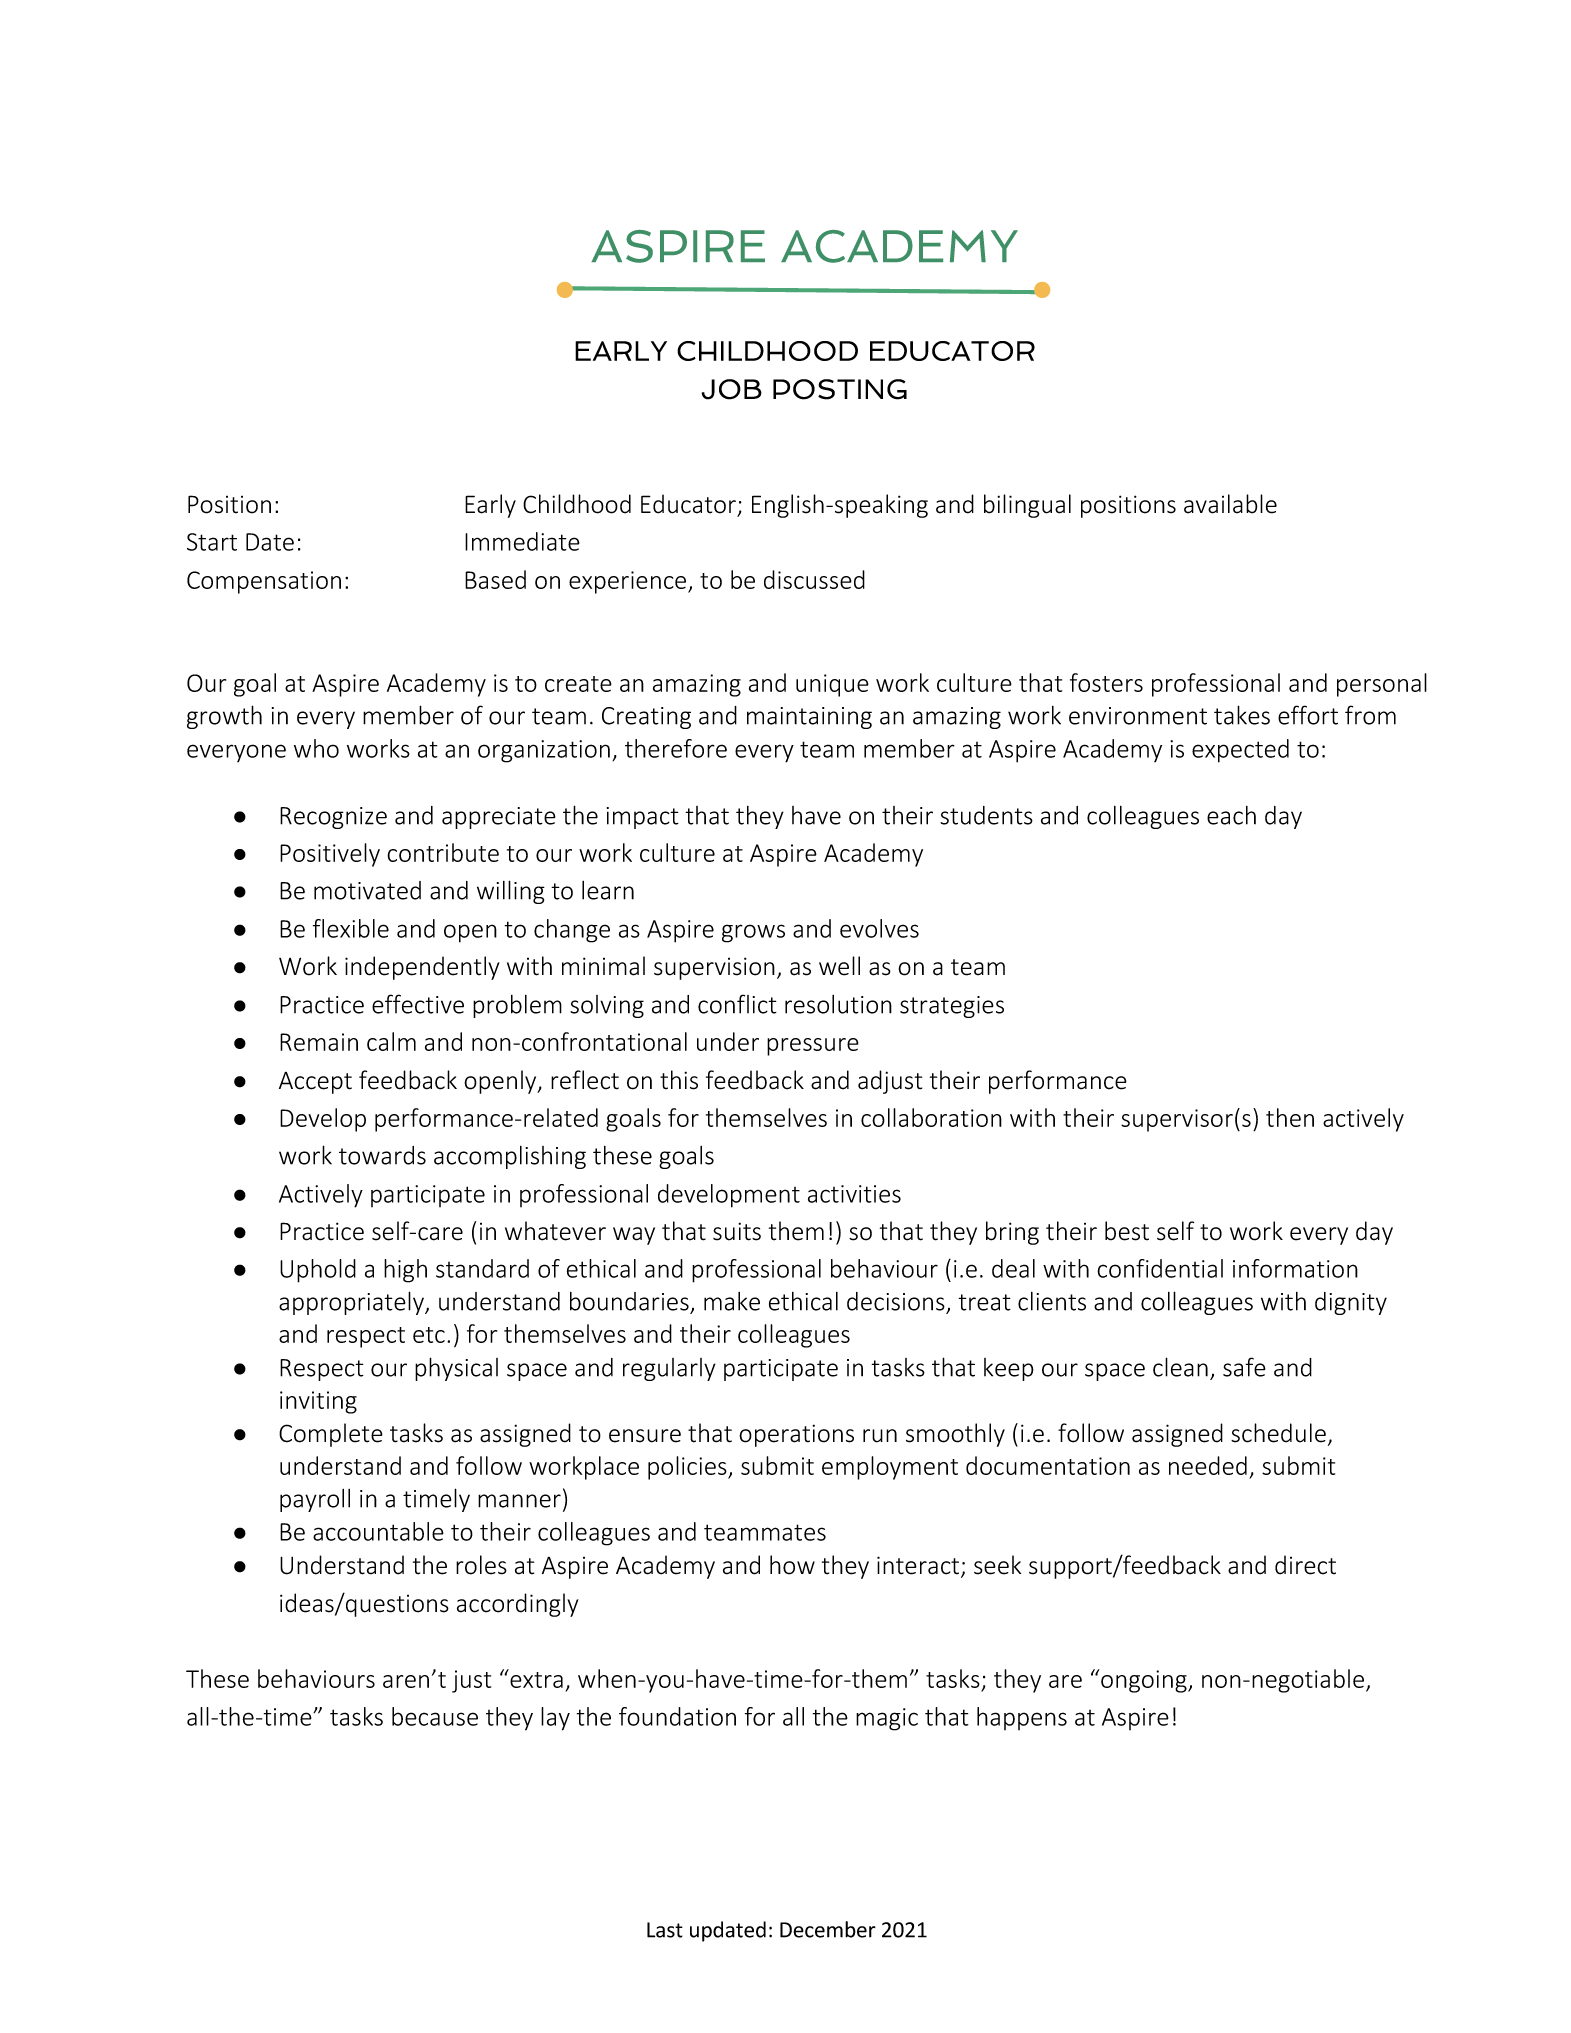 The height and width of the screenshot is (2033, 1571). I want to click on available, so click(1230, 504).
